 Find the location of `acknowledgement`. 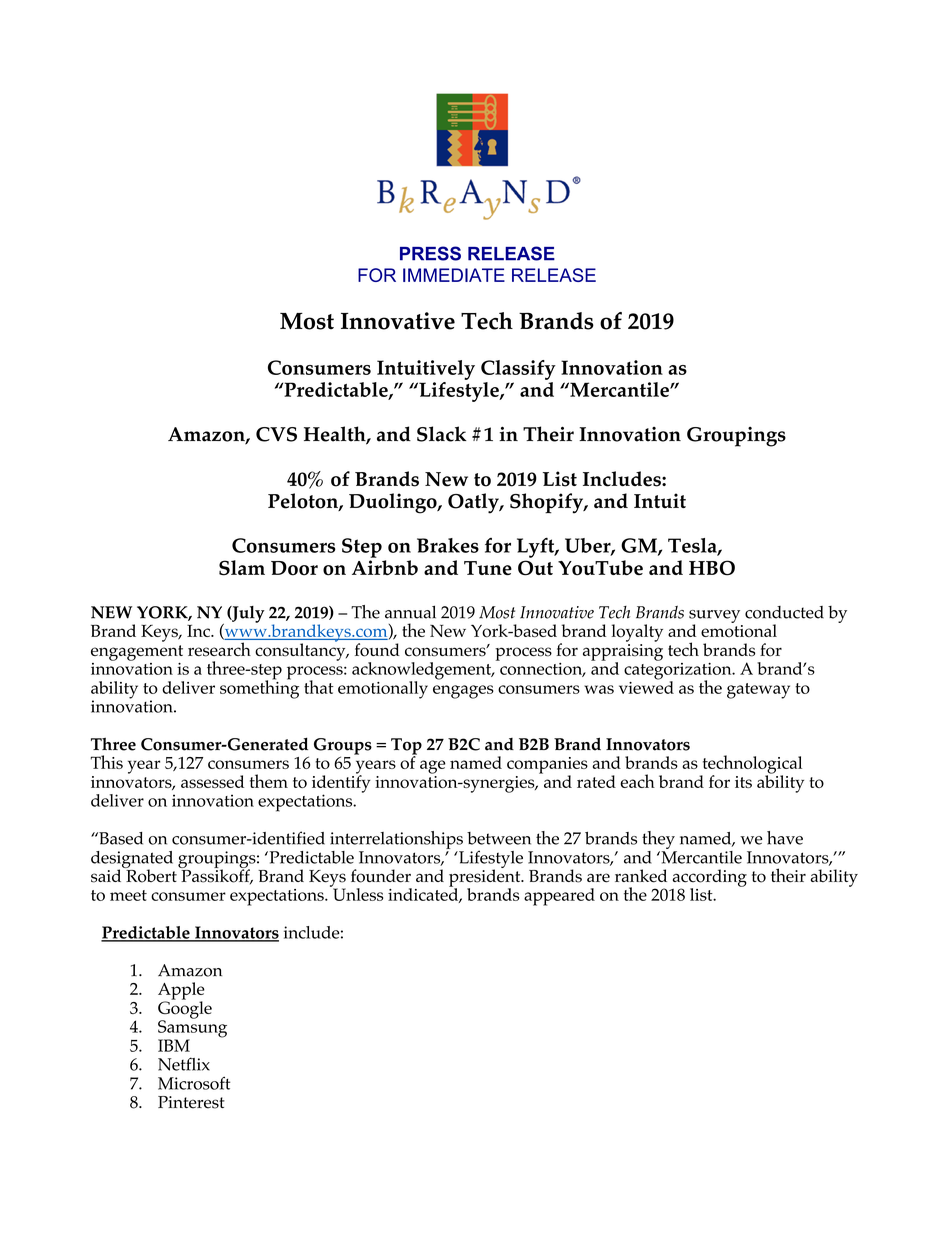

acknowledgement is located at coordinates (423, 672).
